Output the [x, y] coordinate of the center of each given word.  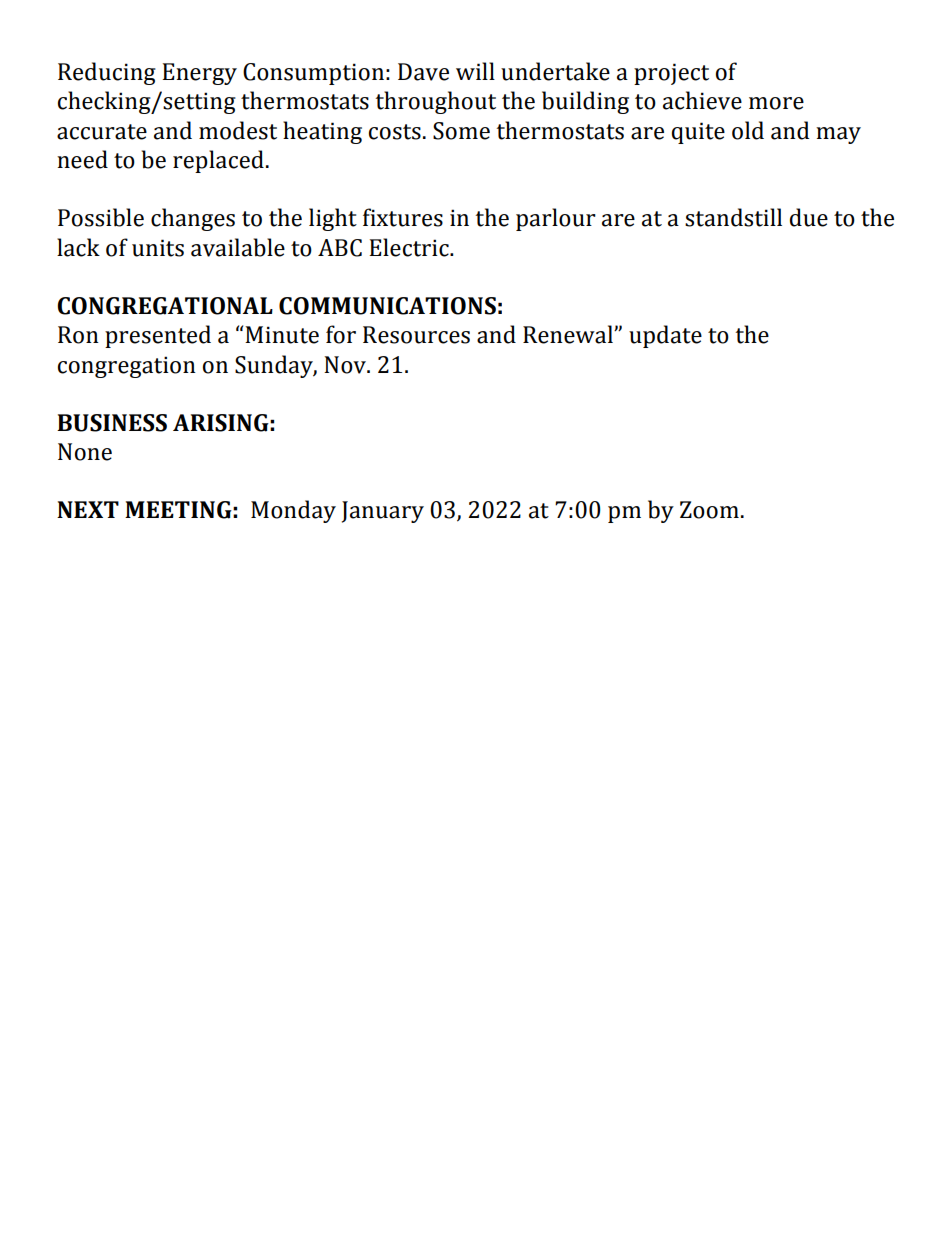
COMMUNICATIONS [387, 306]
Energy [199, 74]
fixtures [403, 217]
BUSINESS [112, 423]
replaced [218, 161]
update [665, 336]
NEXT [88, 509]
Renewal [569, 334]
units [158, 248]
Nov [346, 365]
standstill [733, 217]
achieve [702, 100]
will [475, 71]
